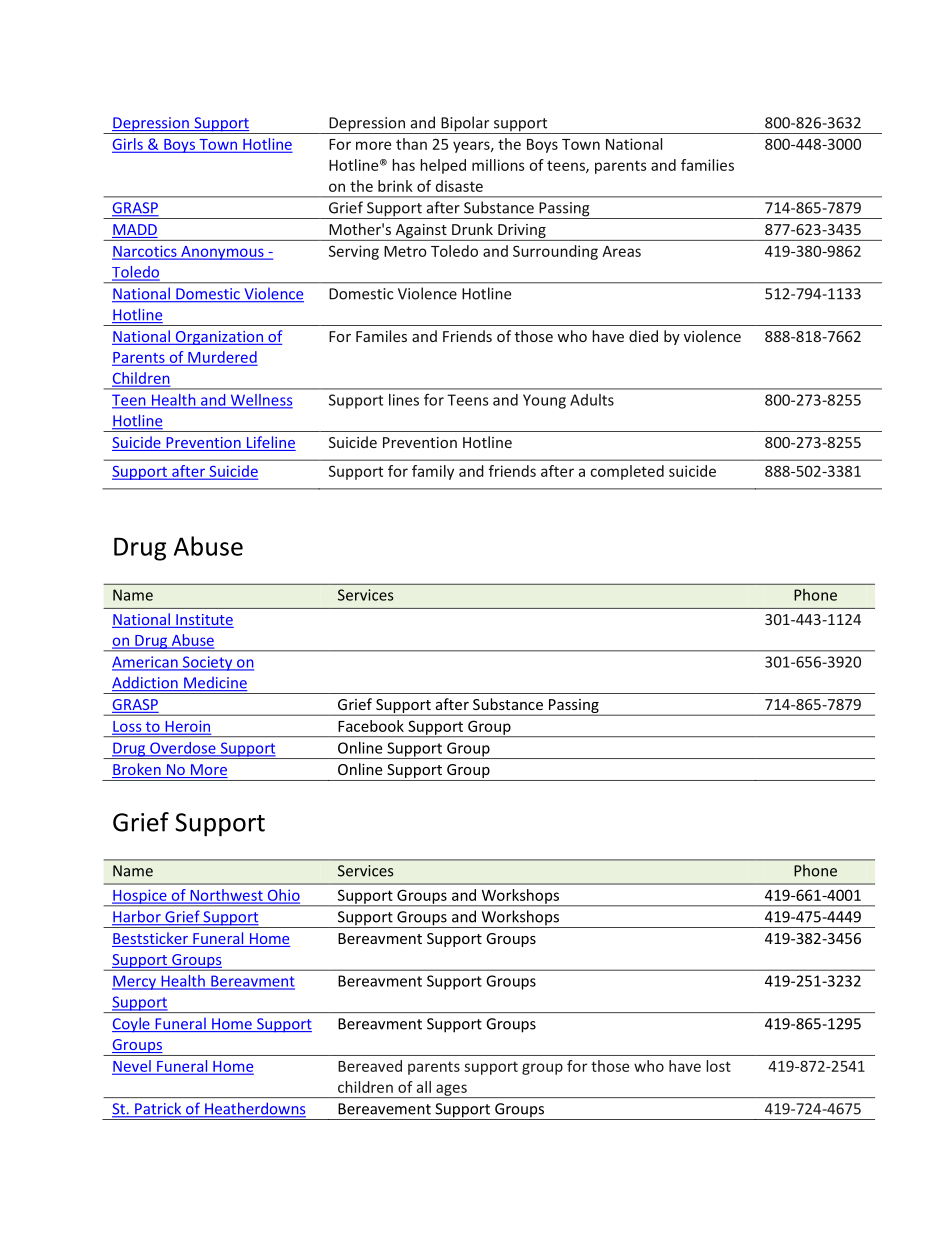 Image resolution: width=952 pixels, height=1233 pixels. What do you see at coordinates (404, 400) in the screenshot?
I see `lines` at bounding box center [404, 400].
